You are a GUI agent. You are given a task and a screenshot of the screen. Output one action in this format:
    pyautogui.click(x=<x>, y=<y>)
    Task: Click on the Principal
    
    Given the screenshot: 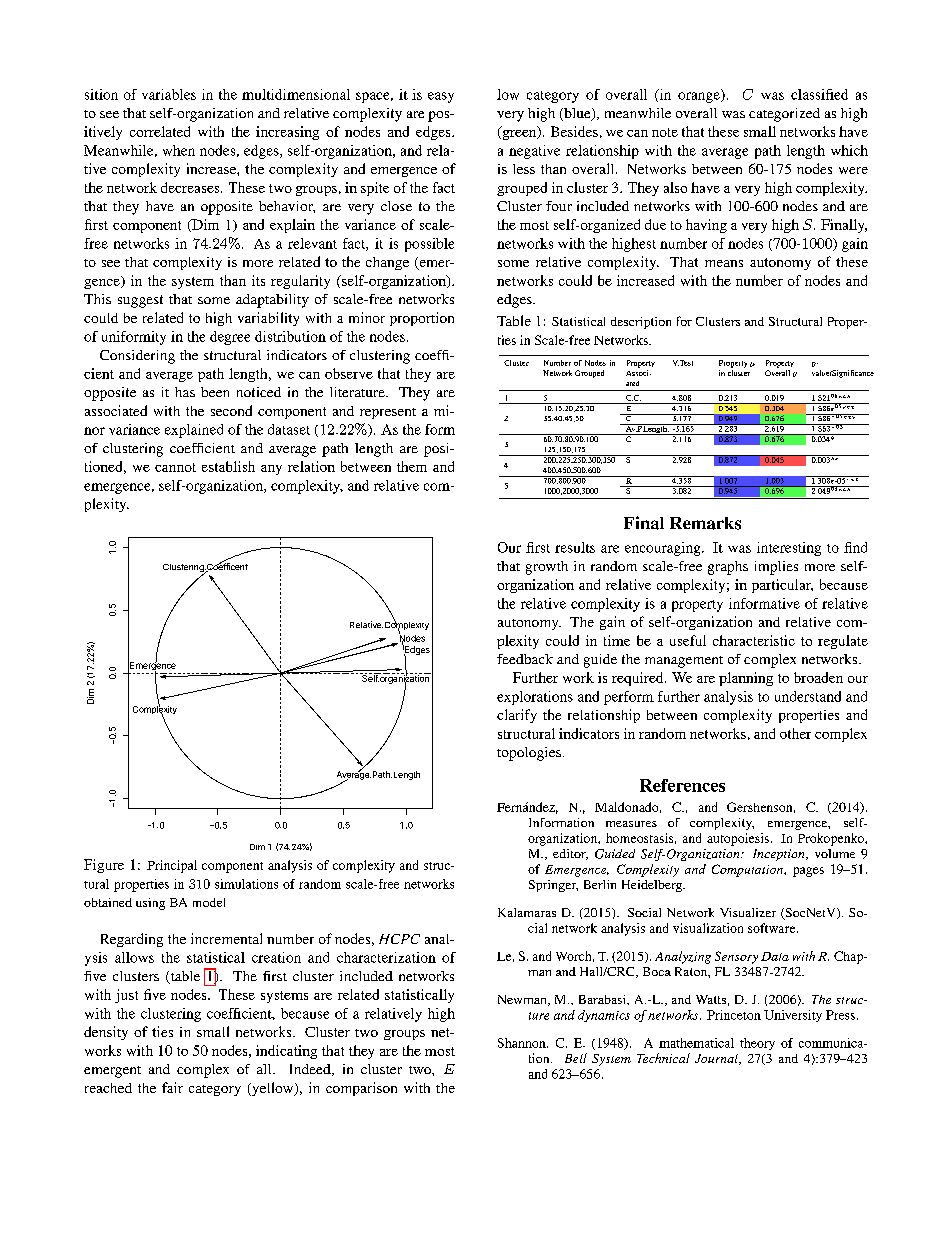 What is the action you would take?
    pyautogui.click(x=172, y=866)
